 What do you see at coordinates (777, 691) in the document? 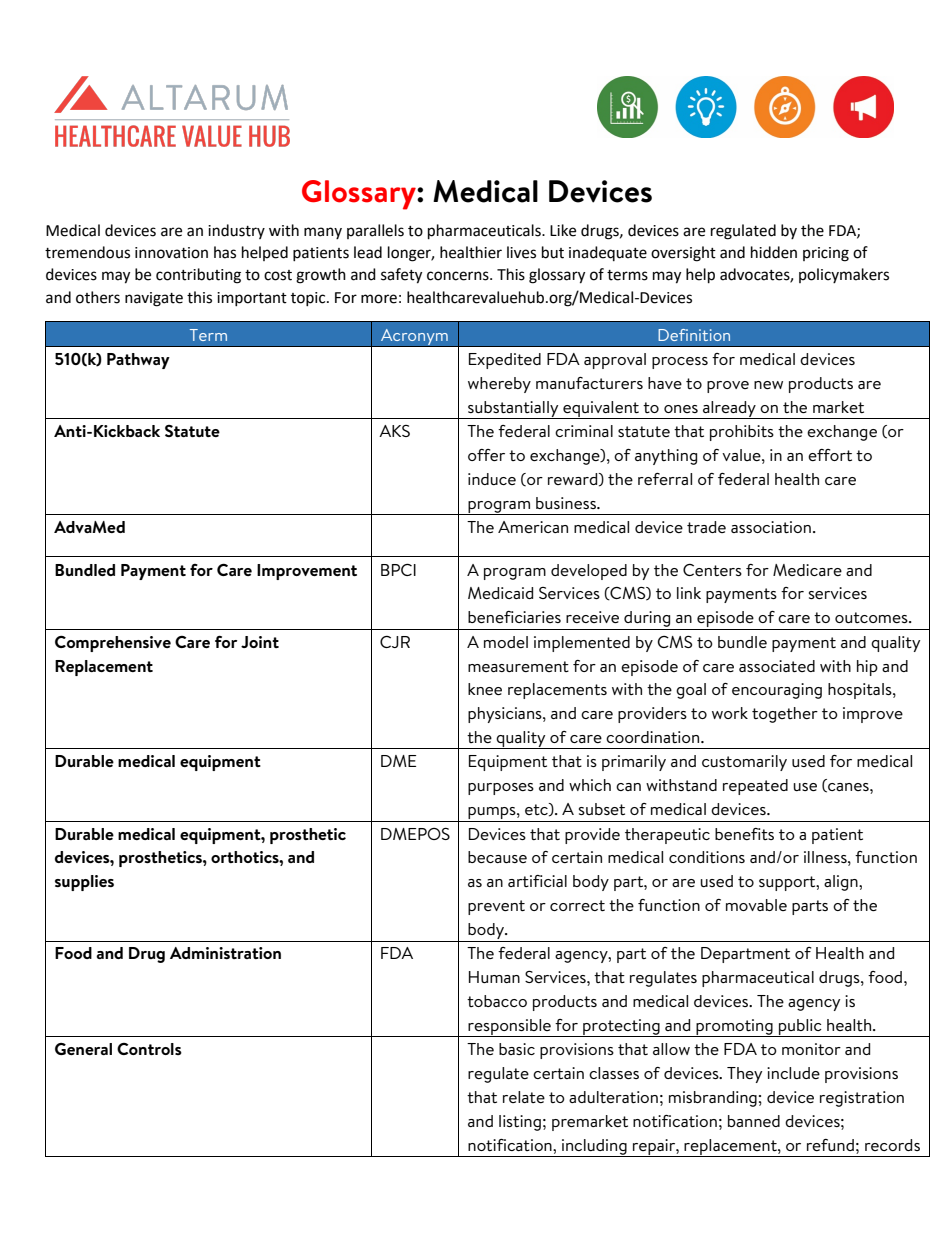
I see `encouraging` at bounding box center [777, 691].
